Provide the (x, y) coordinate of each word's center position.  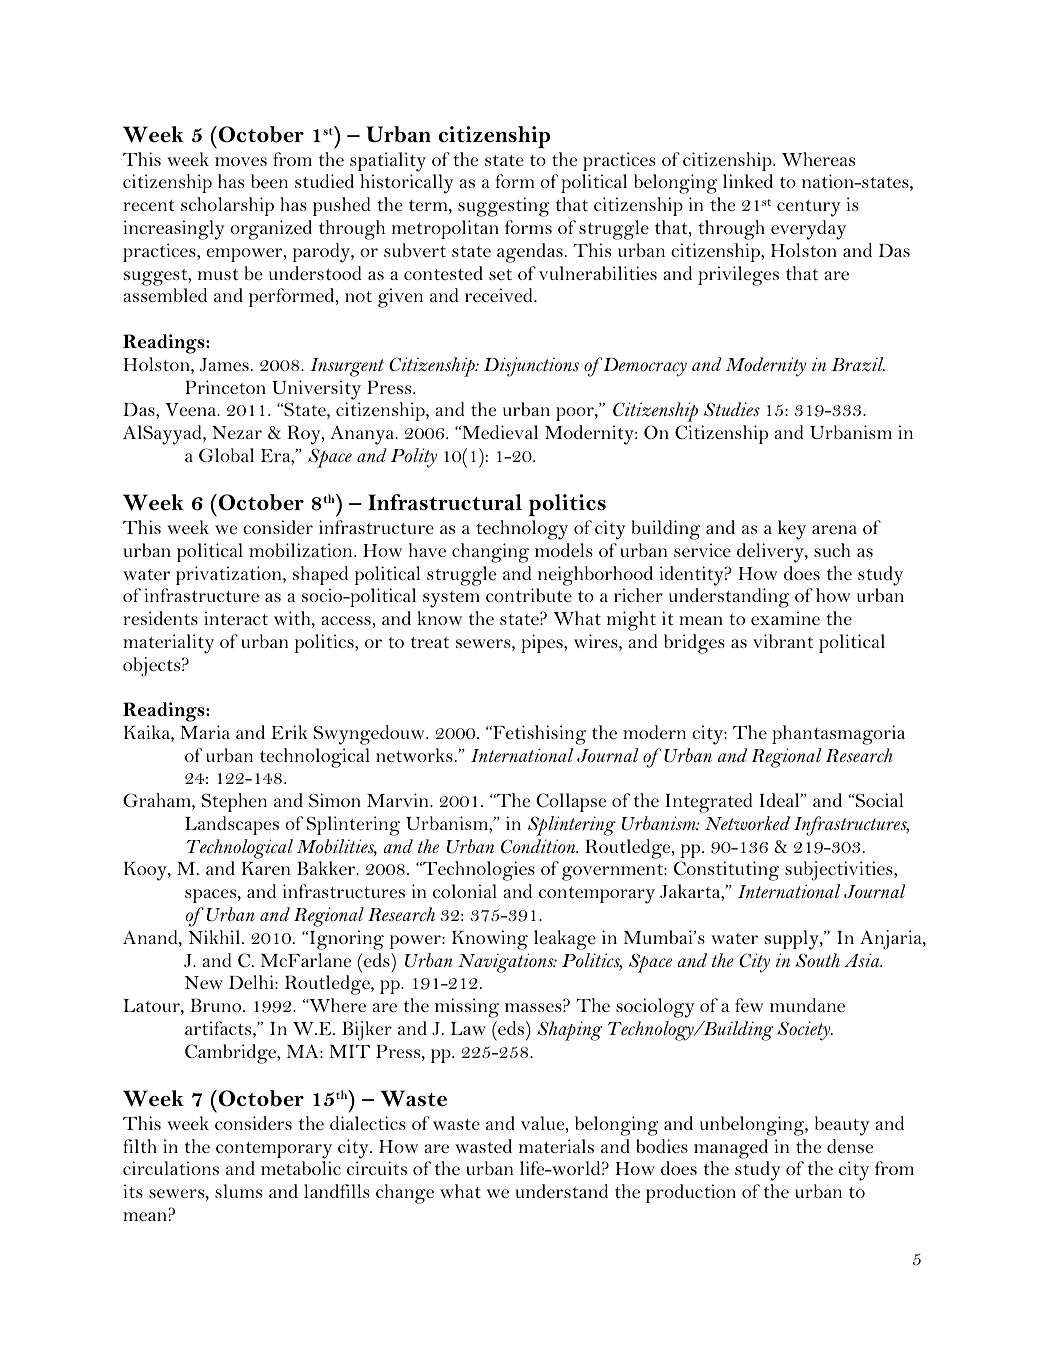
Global (226, 455)
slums (238, 1191)
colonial (465, 891)
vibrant (783, 641)
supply (793, 940)
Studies (732, 409)
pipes (543, 643)
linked (748, 181)
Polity (414, 458)
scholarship (227, 206)
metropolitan (445, 229)
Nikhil (215, 937)
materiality (168, 644)
